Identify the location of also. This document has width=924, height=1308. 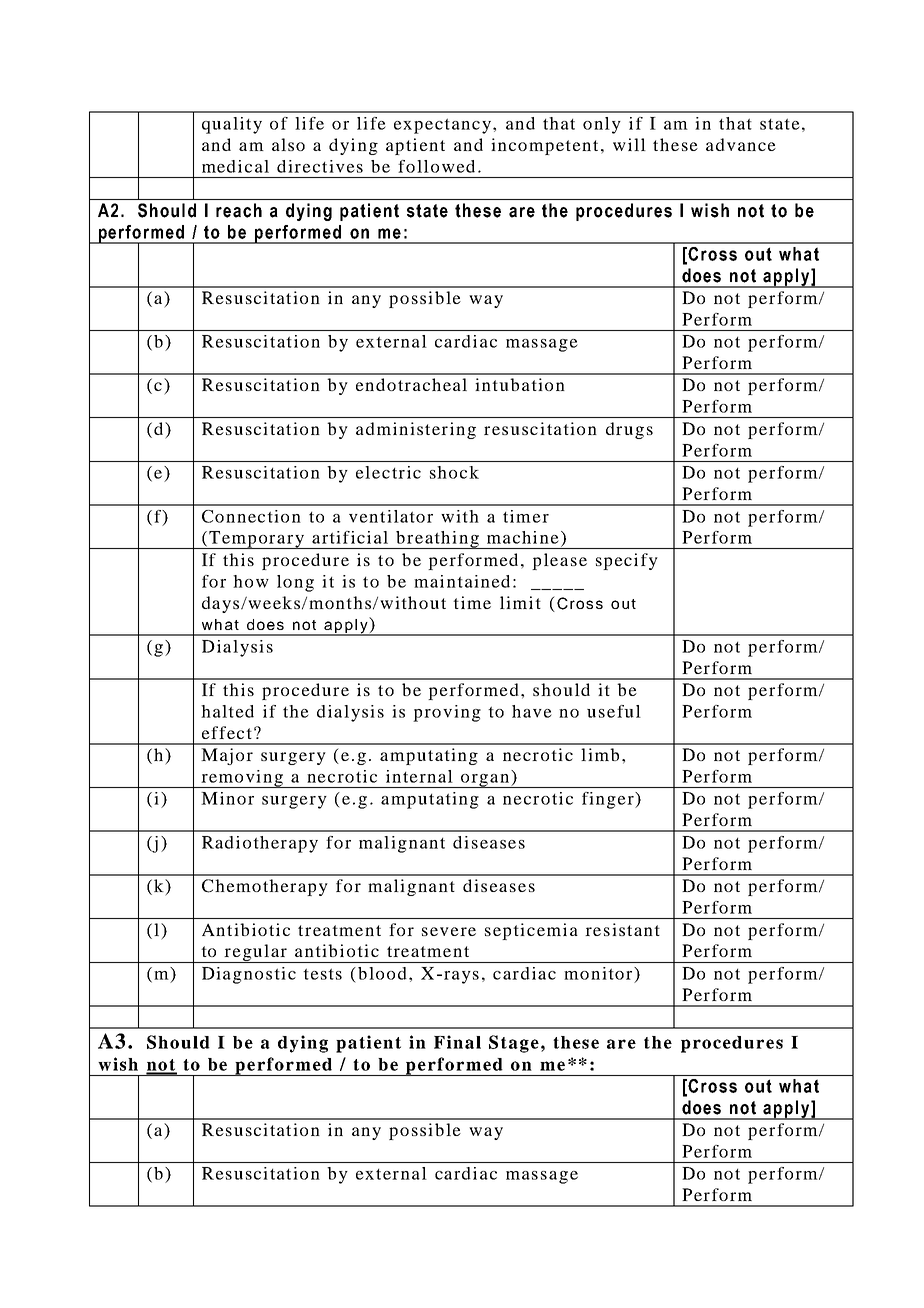
(288, 144).
